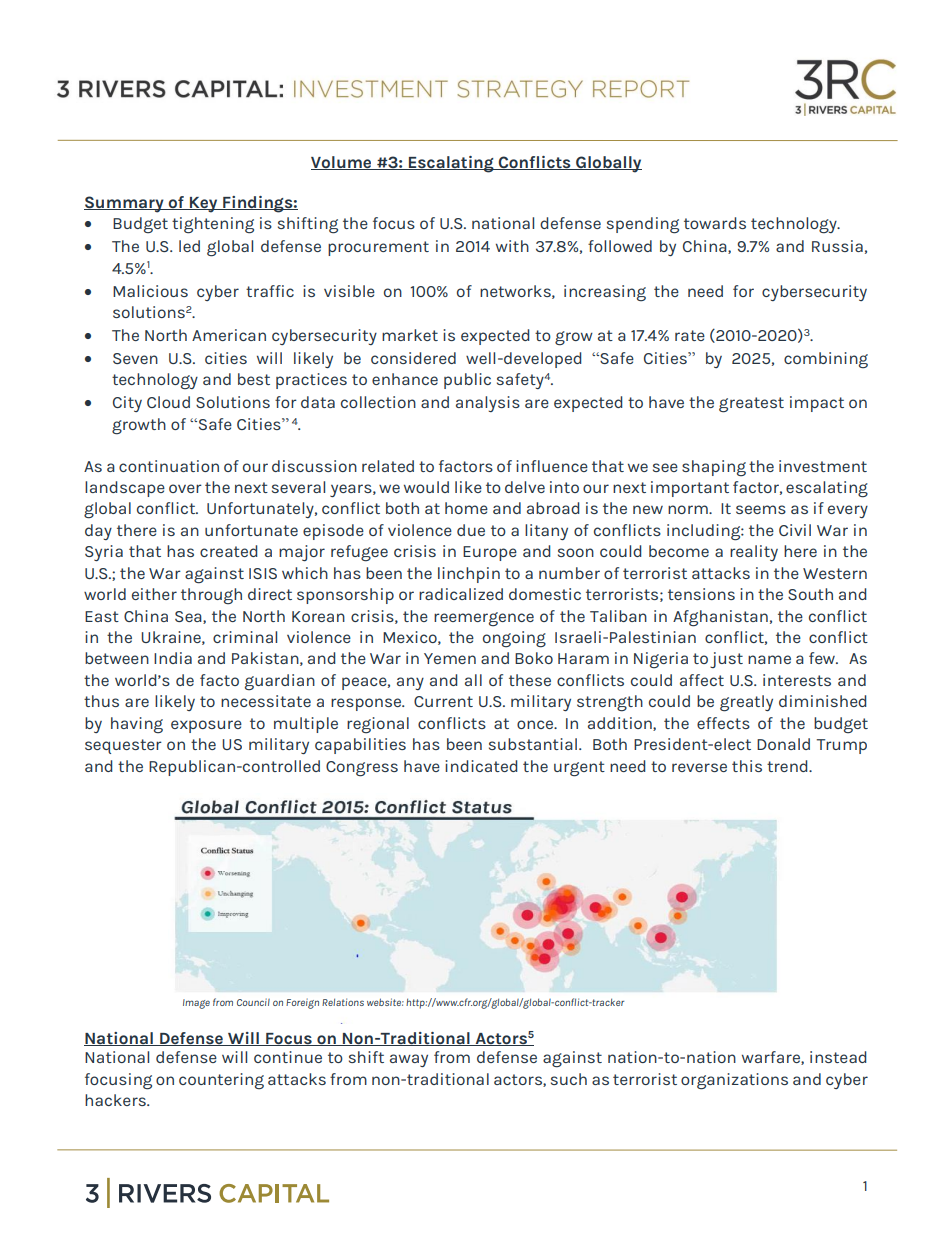 This image has width=952, height=1233. Describe the element at coordinates (734, 1081) in the image. I see `organizations` at that location.
